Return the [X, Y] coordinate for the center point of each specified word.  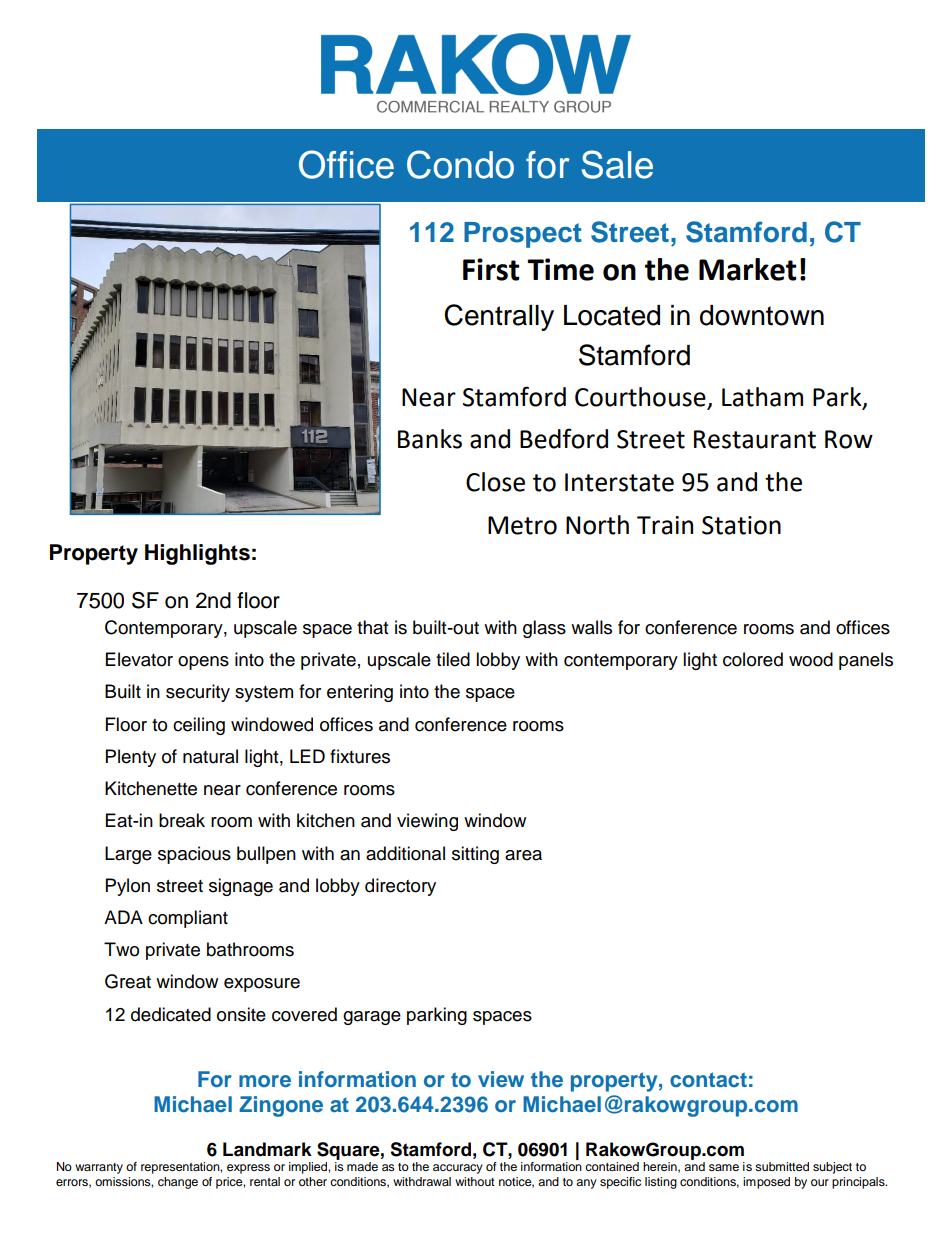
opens [203, 663]
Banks [430, 439]
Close [495, 482]
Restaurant [755, 439]
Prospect [523, 235]
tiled [453, 659]
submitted [782, 1166]
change [178, 1183]
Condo [460, 164]
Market [748, 269]
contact [708, 1079]
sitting [475, 855]
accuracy [458, 1169]
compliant [188, 919]
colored [753, 659]
